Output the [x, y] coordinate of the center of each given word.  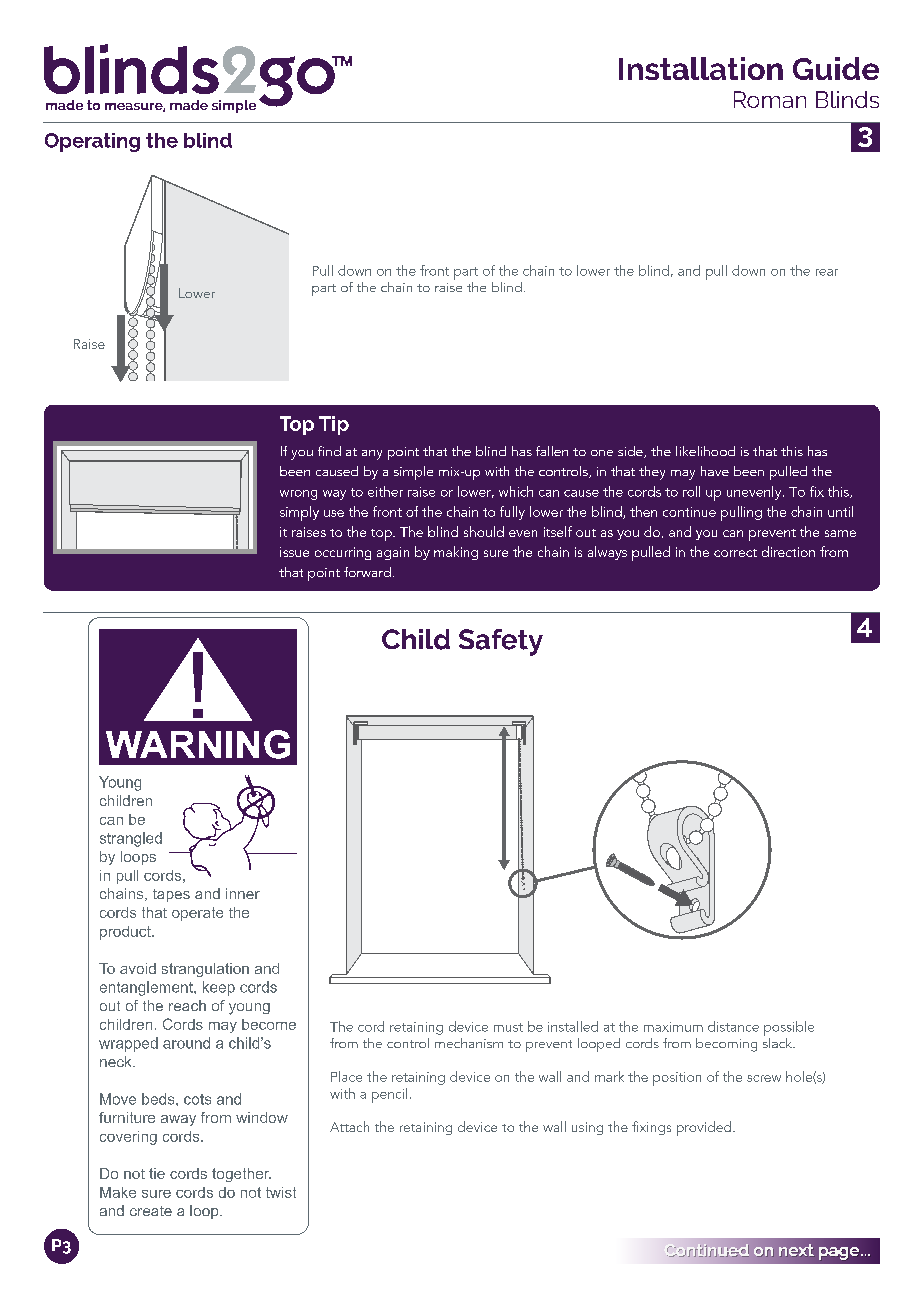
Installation [701, 68]
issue [294, 552]
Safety [501, 642]
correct [735, 553]
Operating [92, 142]
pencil [389, 1095]
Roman [770, 99]
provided [704, 1128]
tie [157, 1173]
